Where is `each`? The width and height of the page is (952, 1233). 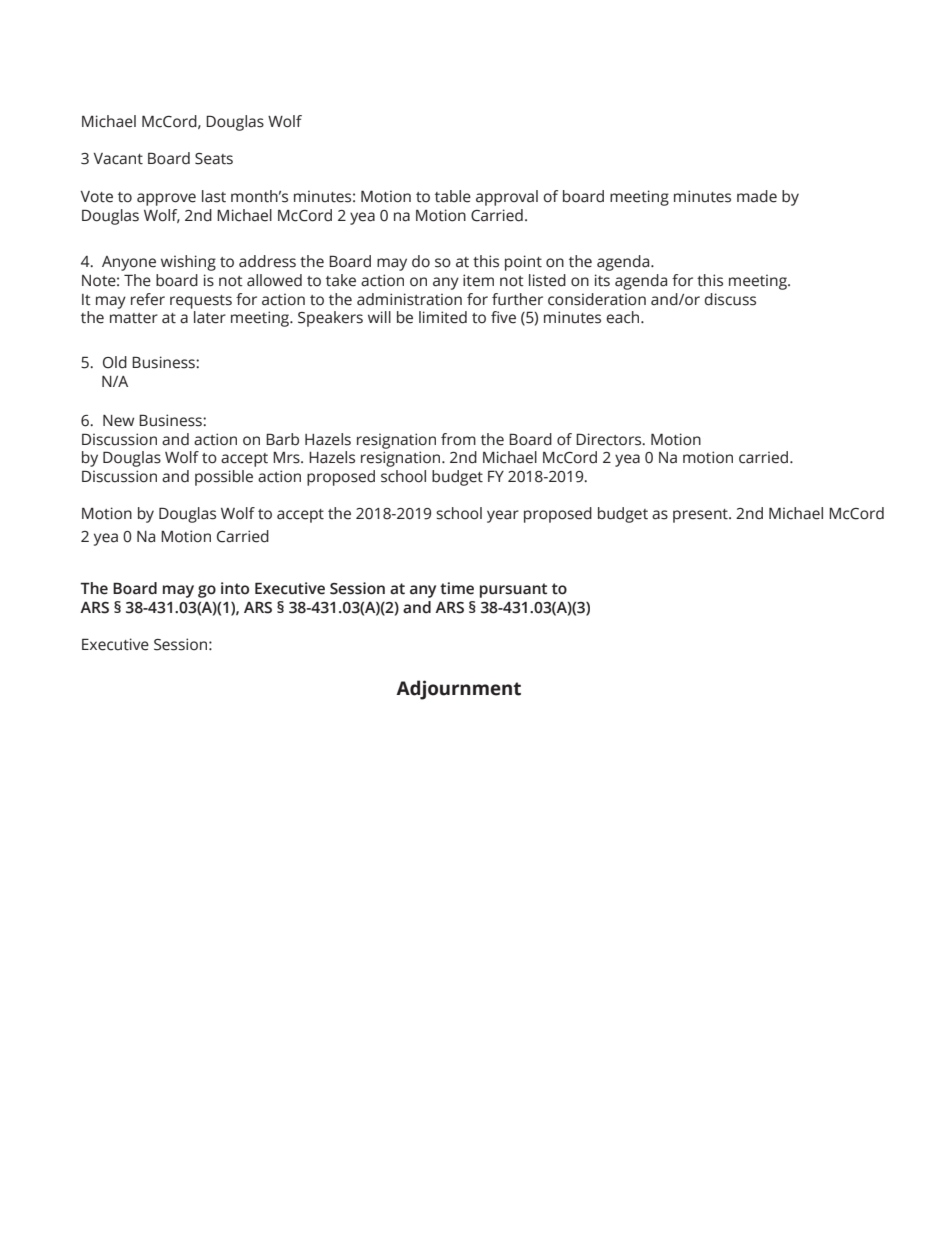
each is located at coordinates (624, 317).
